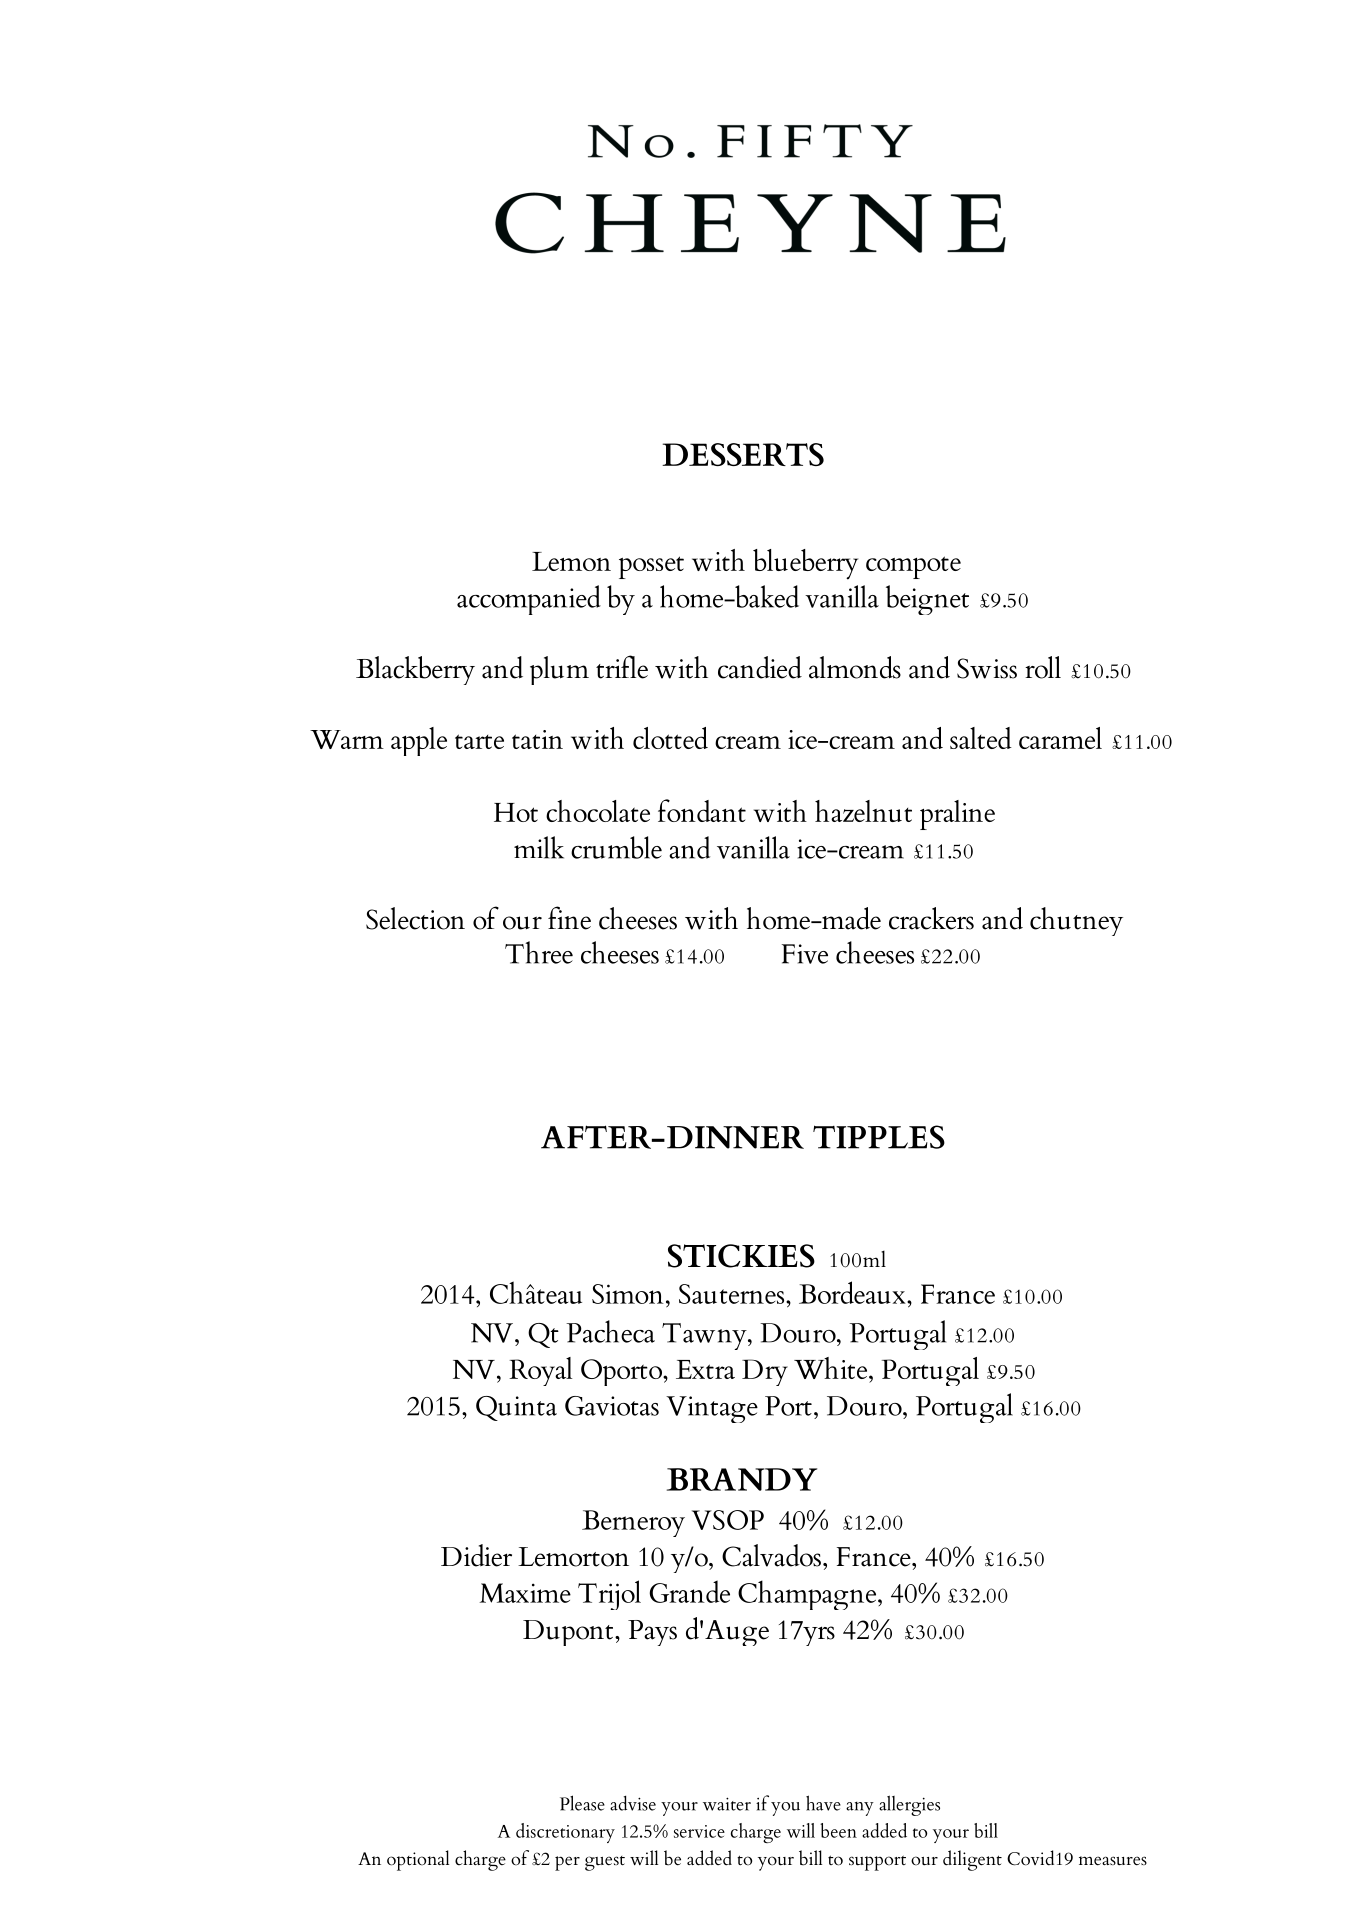  I want to click on Blackberry, so click(415, 670).
